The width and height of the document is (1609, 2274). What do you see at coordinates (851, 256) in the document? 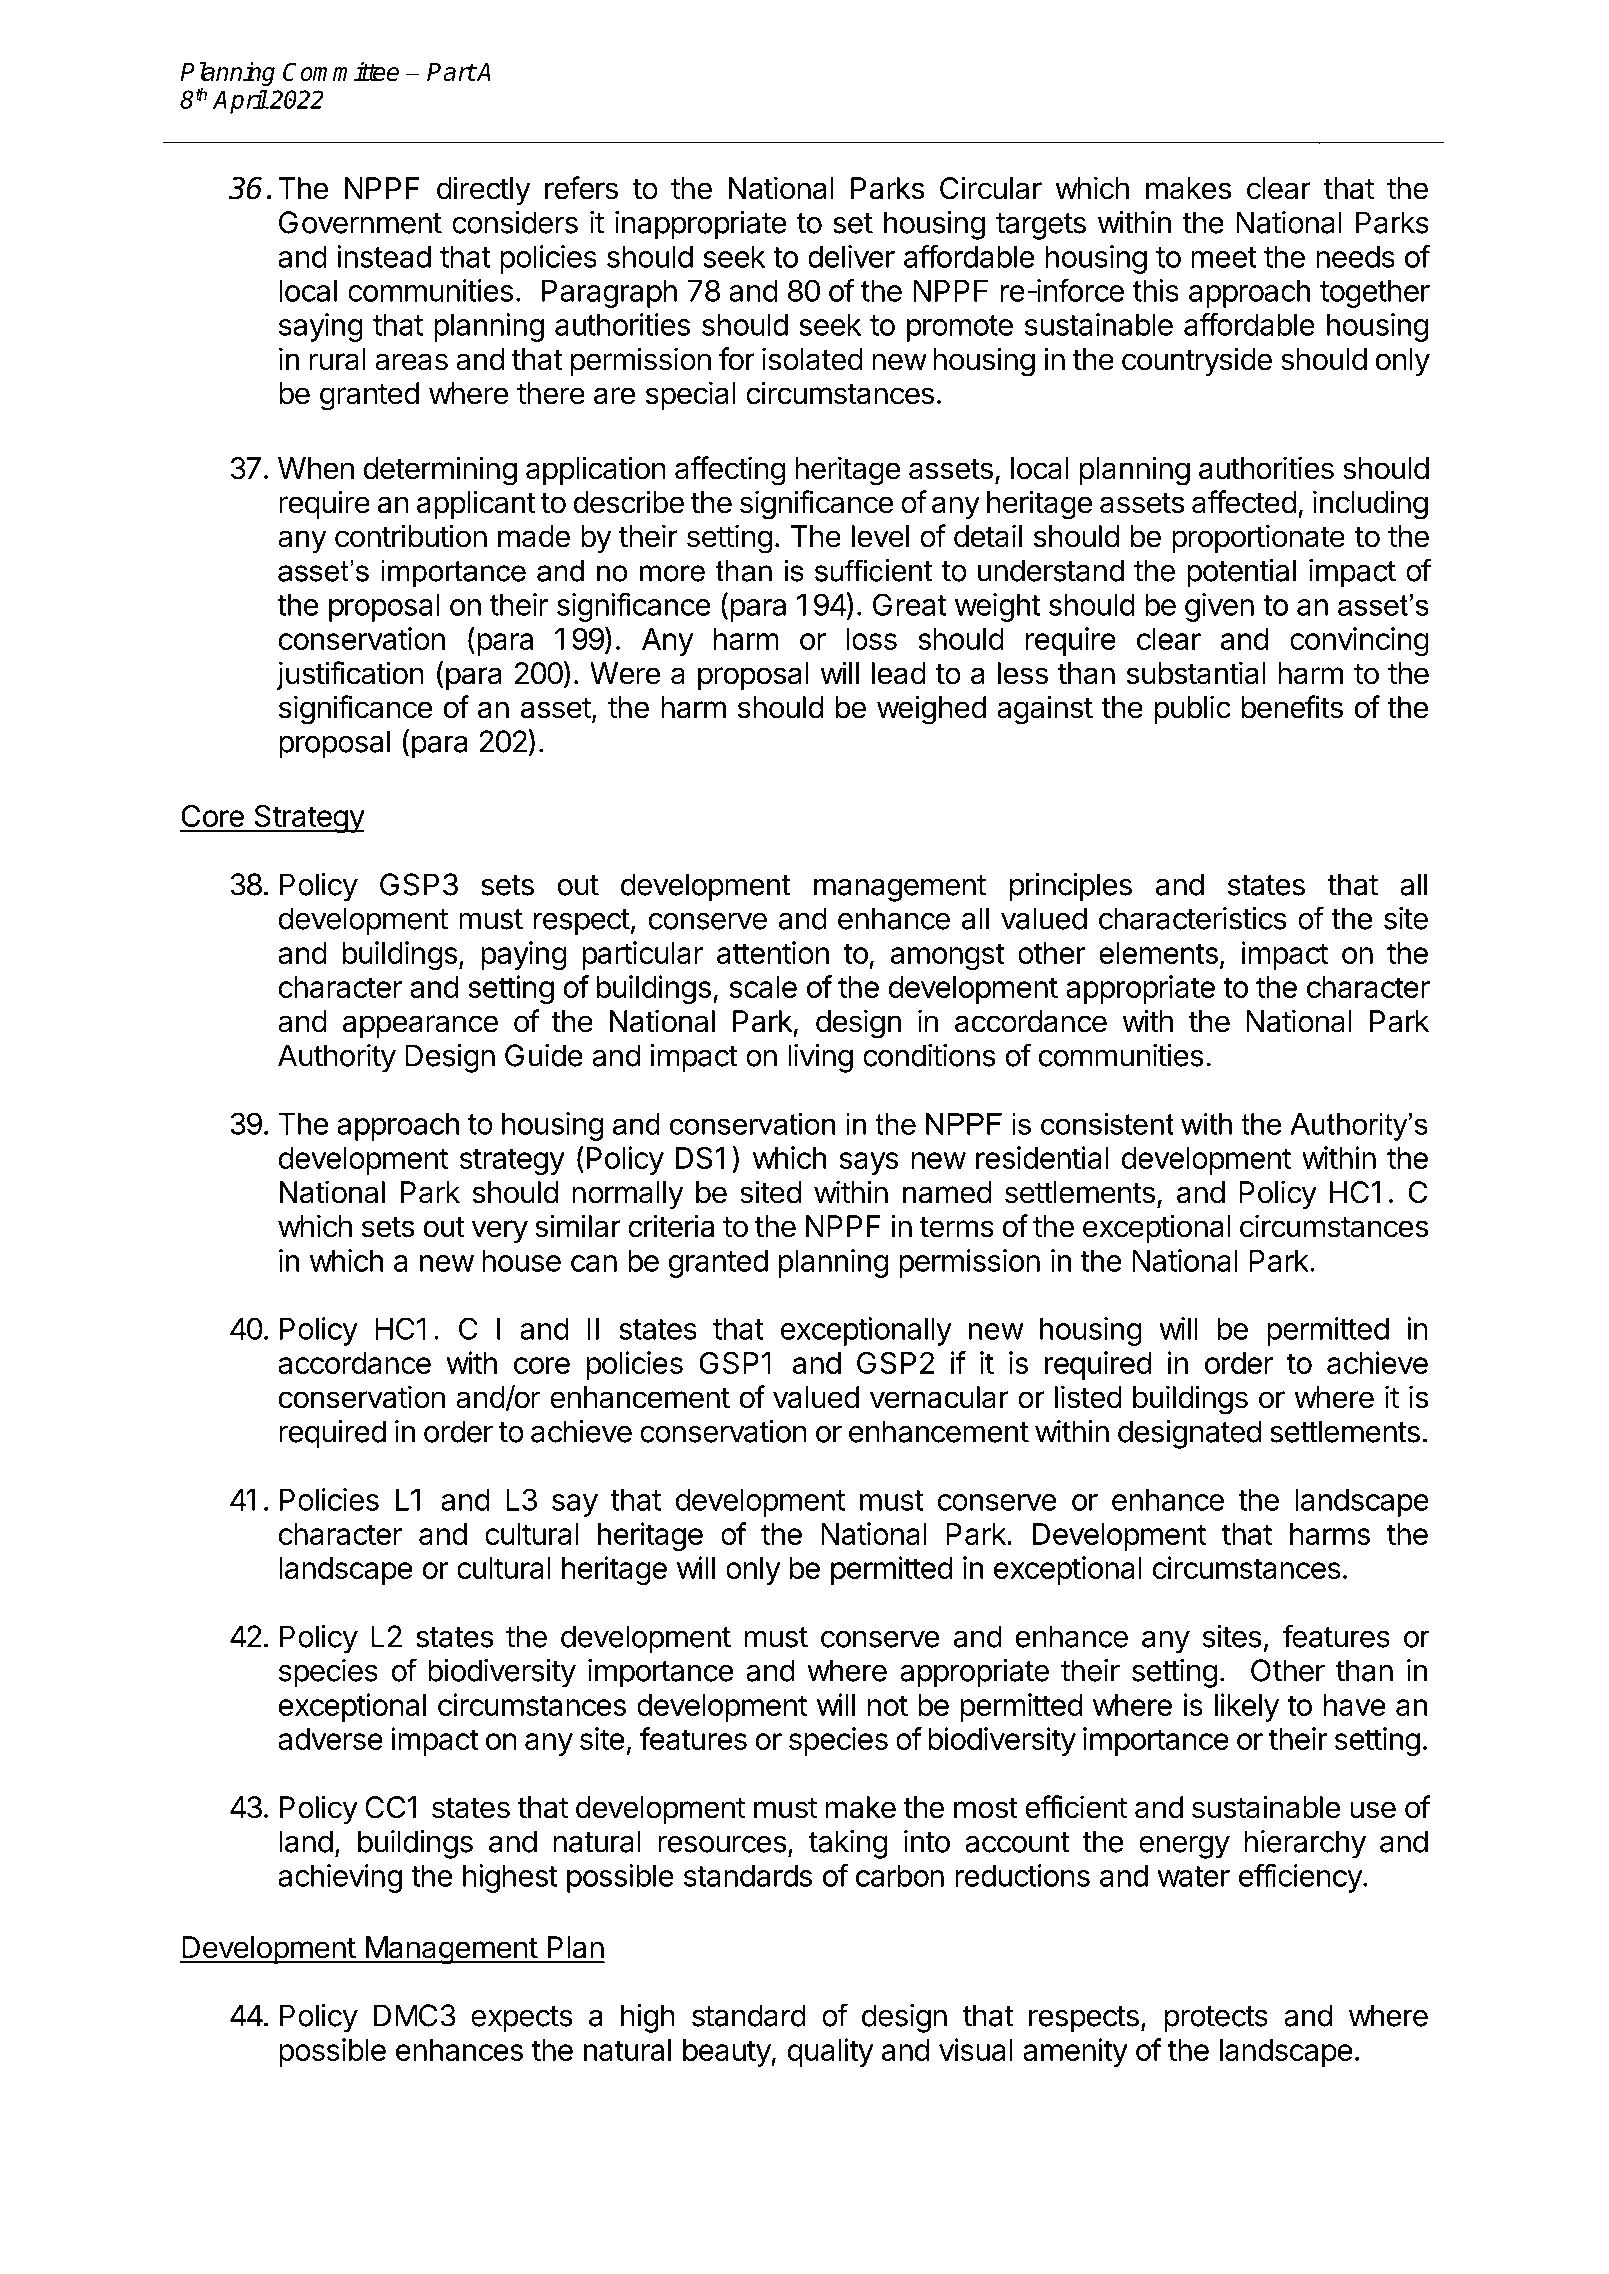
I see `deliver` at bounding box center [851, 256].
